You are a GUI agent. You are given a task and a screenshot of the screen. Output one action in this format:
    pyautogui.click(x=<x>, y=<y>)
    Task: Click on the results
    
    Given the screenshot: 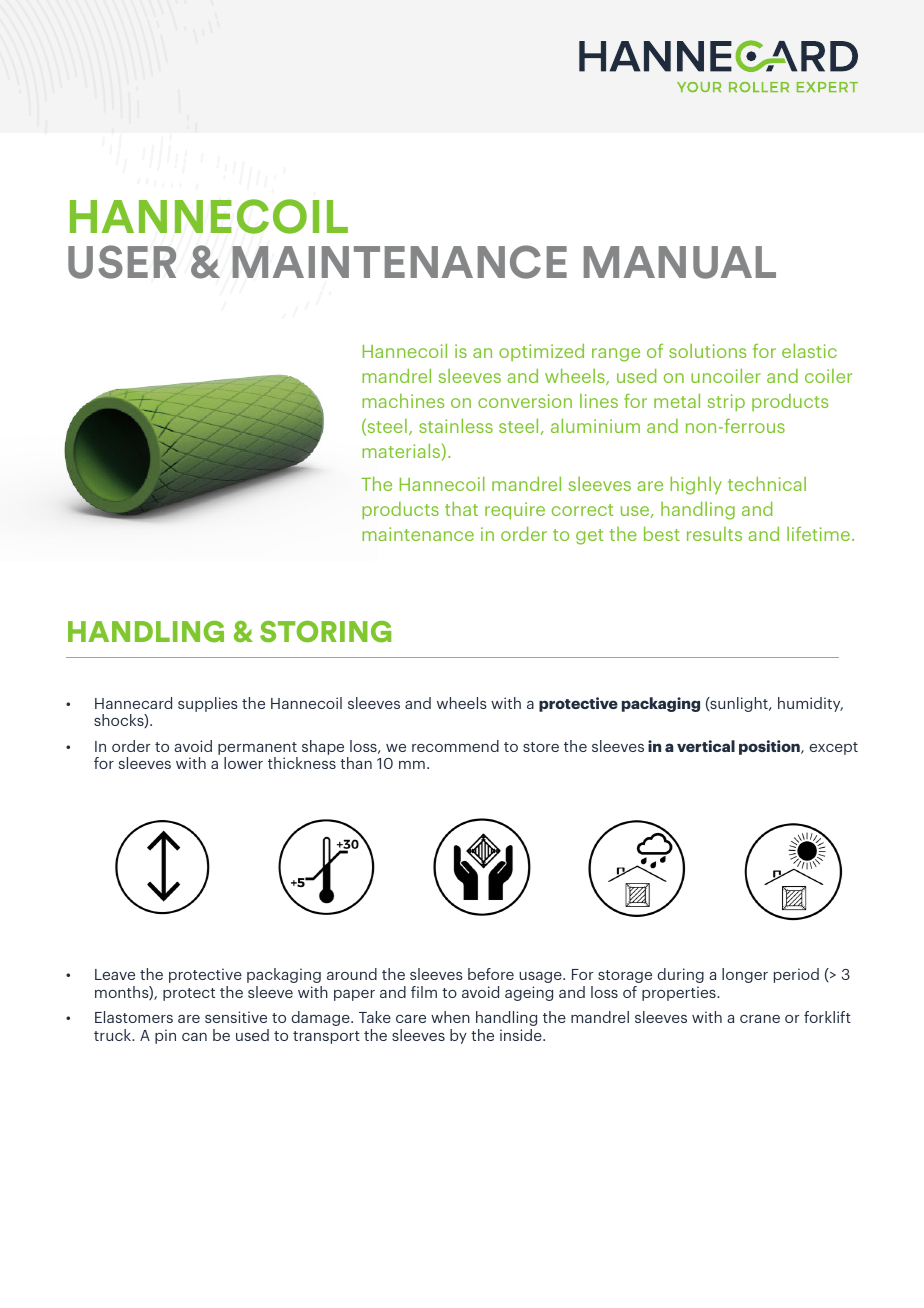 What is the action you would take?
    pyautogui.click(x=714, y=534)
